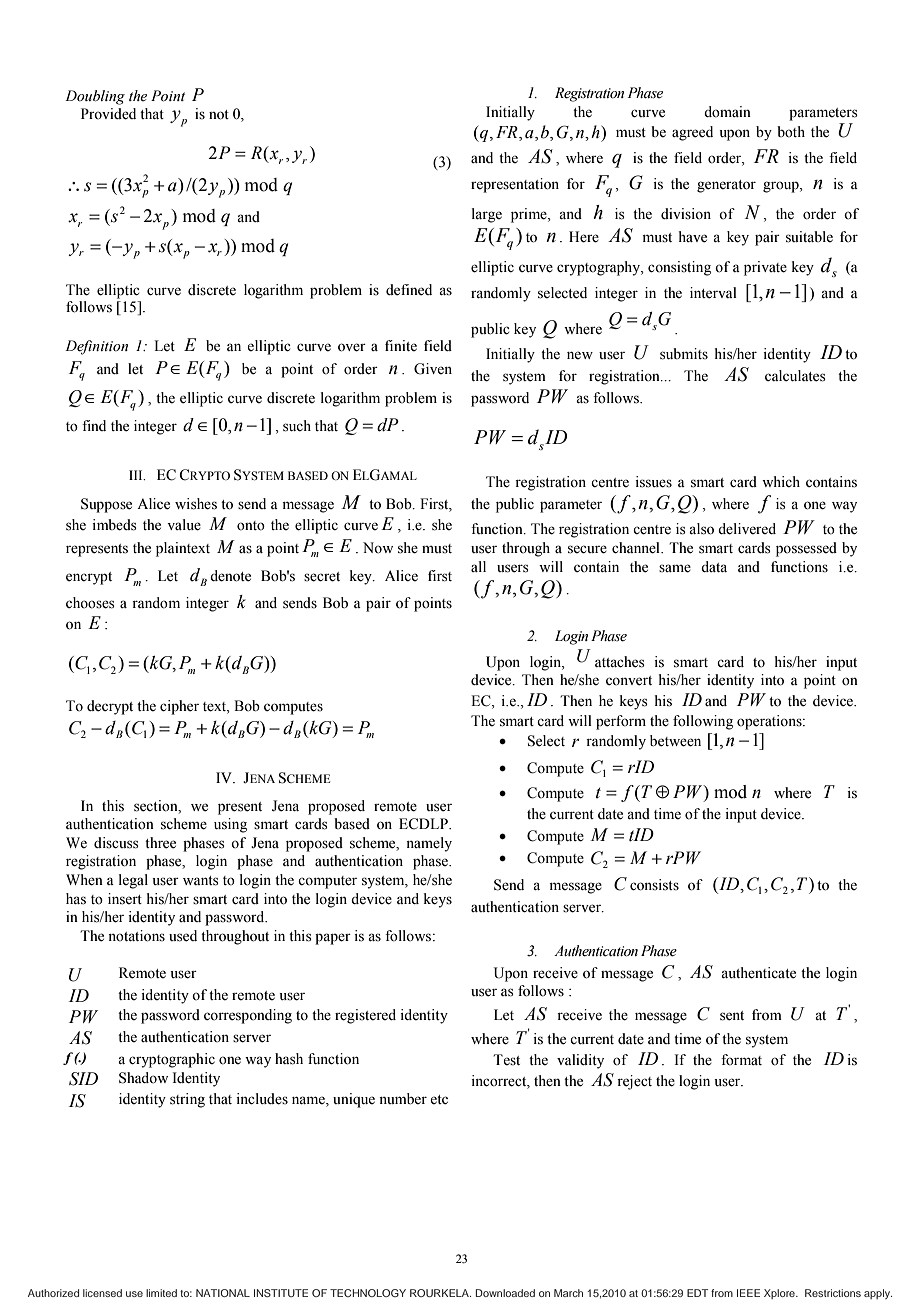 Image resolution: width=924 pixels, height=1308 pixels. Describe the element at coordinates (487, 215) in the image. I see `large` at that location.
